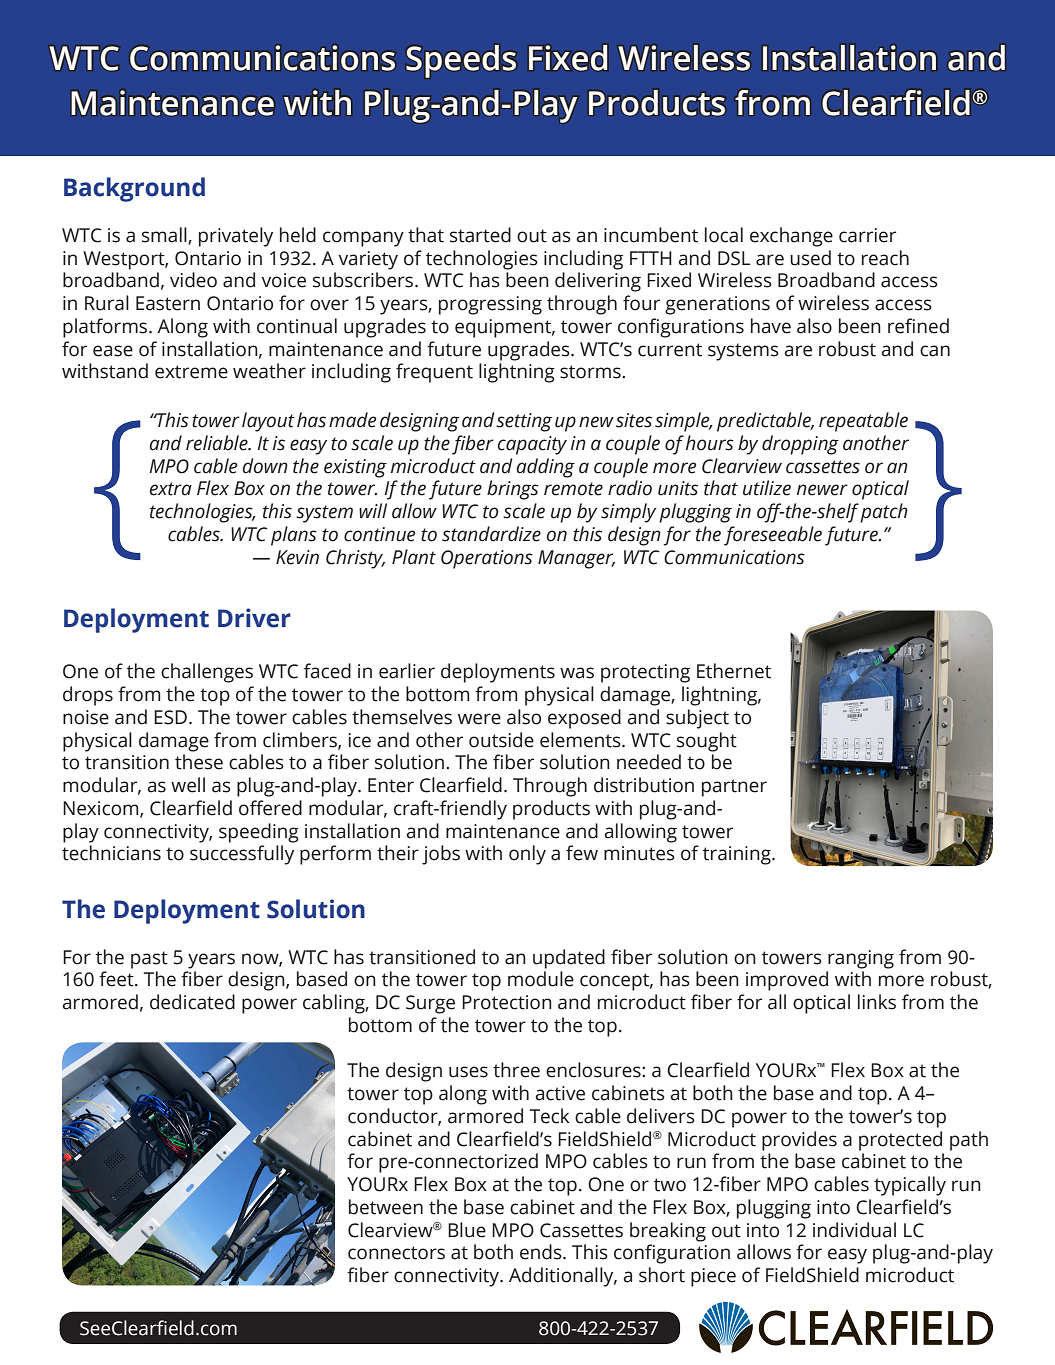  I want to click on Background, so click(134, 189).
